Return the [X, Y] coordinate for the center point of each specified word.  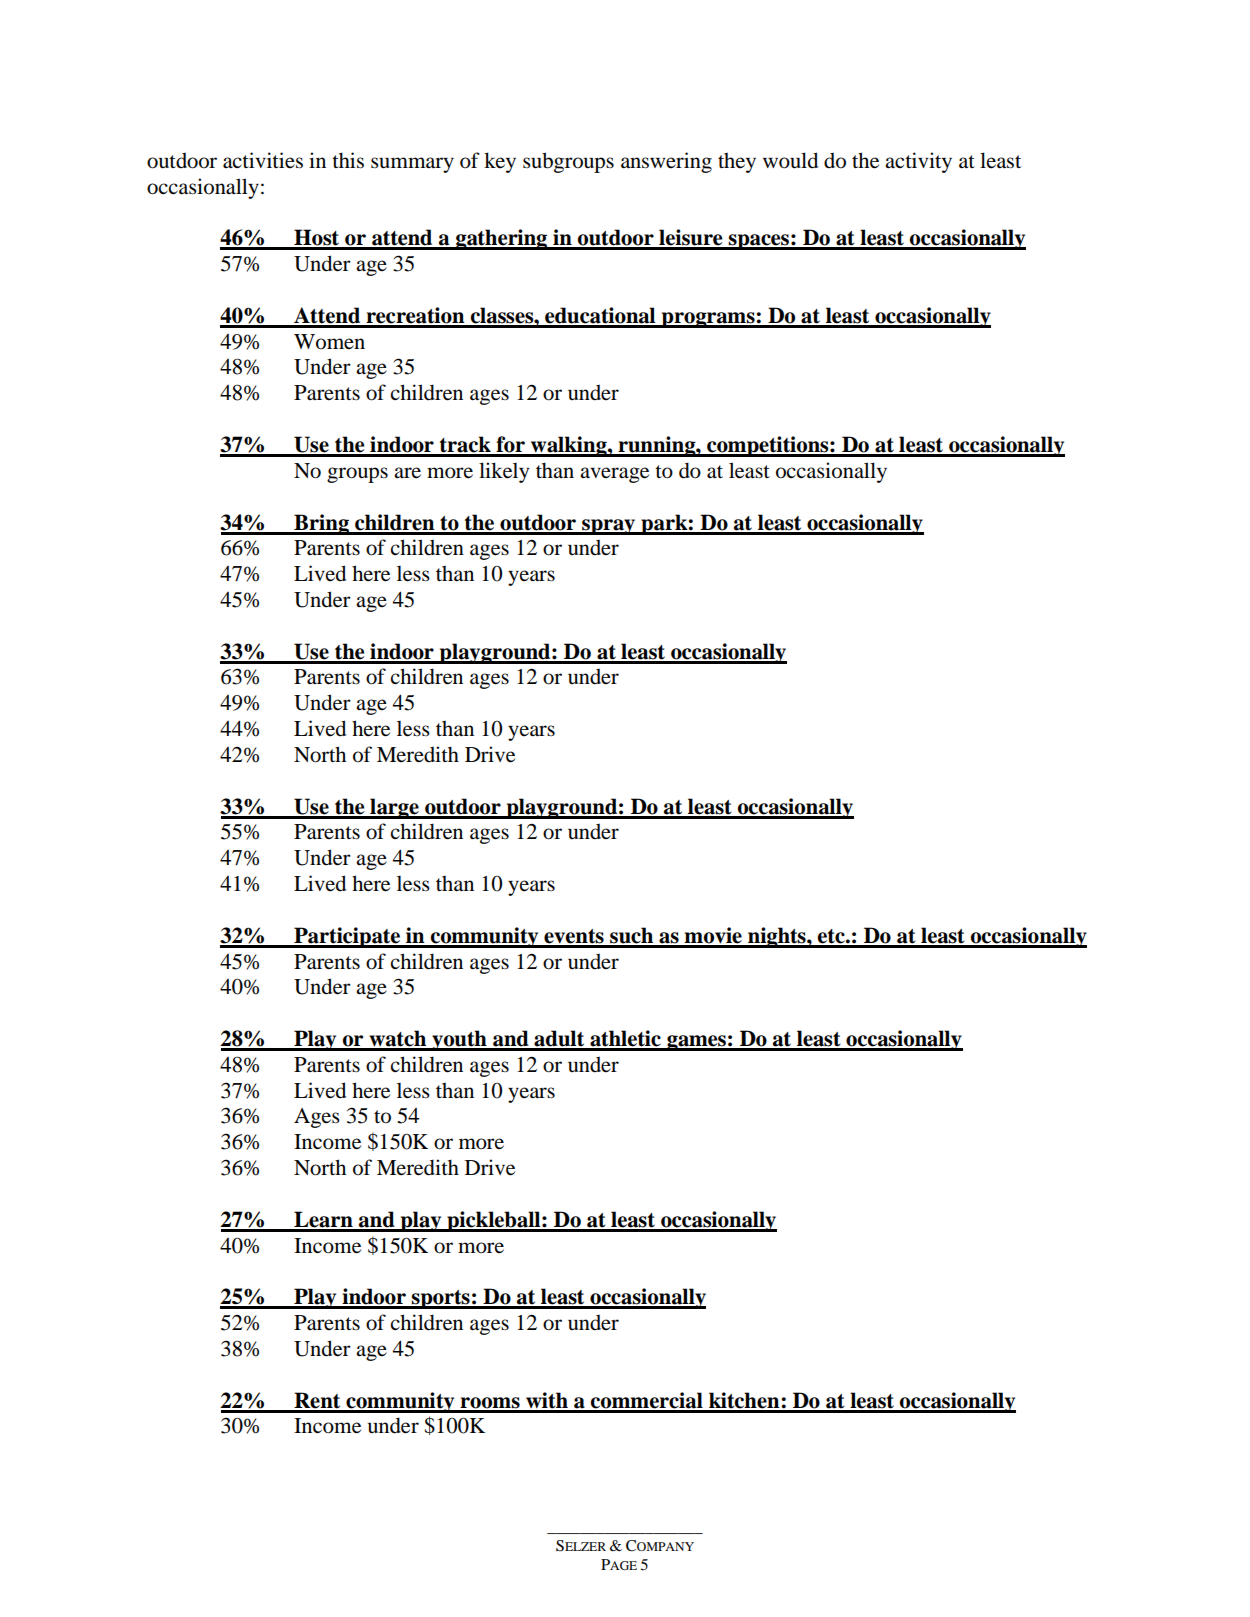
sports [441, 1299]
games [696, 1043]
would [790, 160]
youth [459, 1040]
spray [609, 527]
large [394, 808]
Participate [347, 937]
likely [504, 472]
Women [329, 342]
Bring [321, 524]
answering [666, 162]
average [614, 475]
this [348, 160]
